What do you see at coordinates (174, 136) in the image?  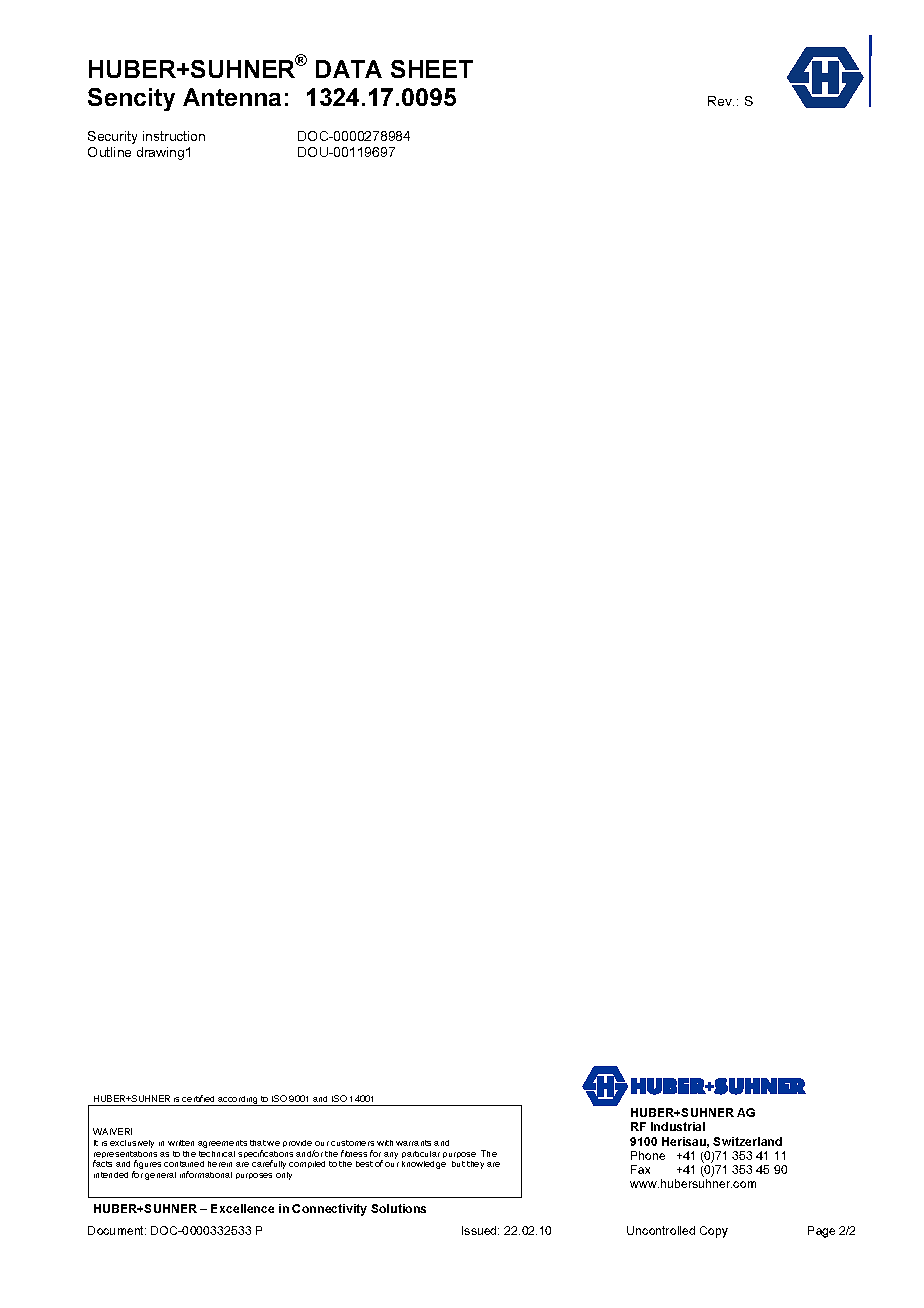 I see `instruction` at bounding box center [174, 136].
